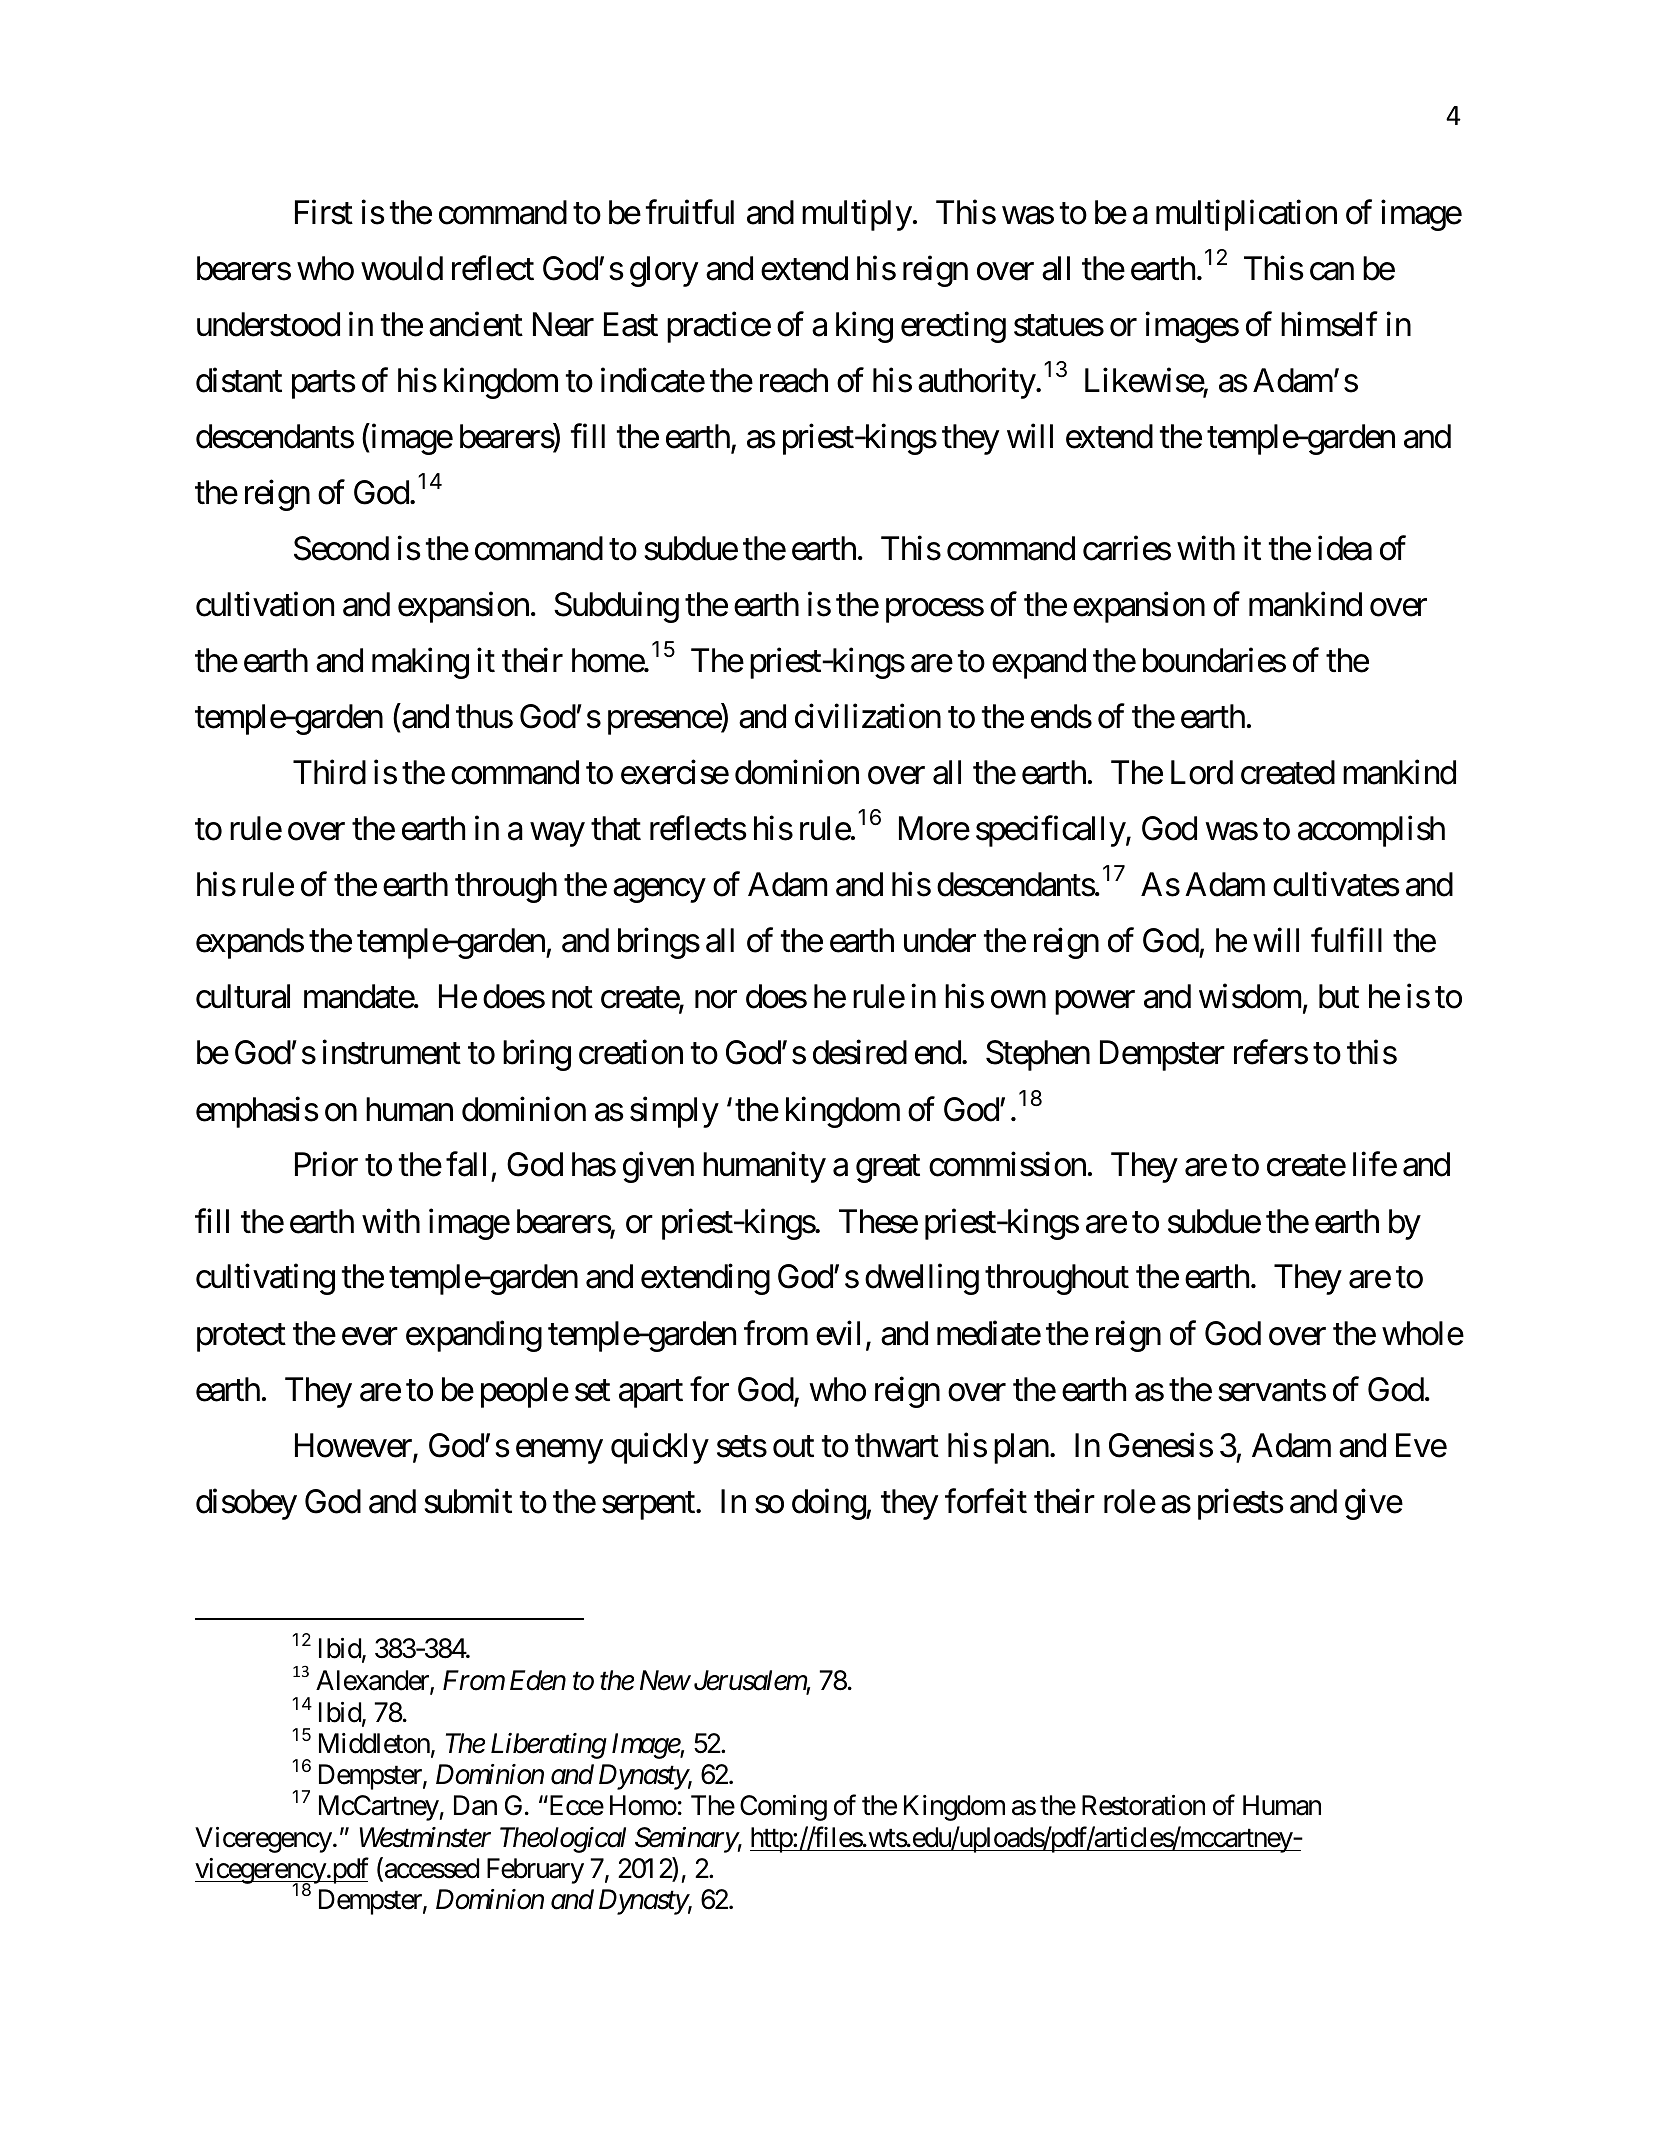 This screenshot has height=2144, width=1656. What do you see at coordinates (402, 268) in the screenshot?
I see `would` at bounding box center [402, 268].
